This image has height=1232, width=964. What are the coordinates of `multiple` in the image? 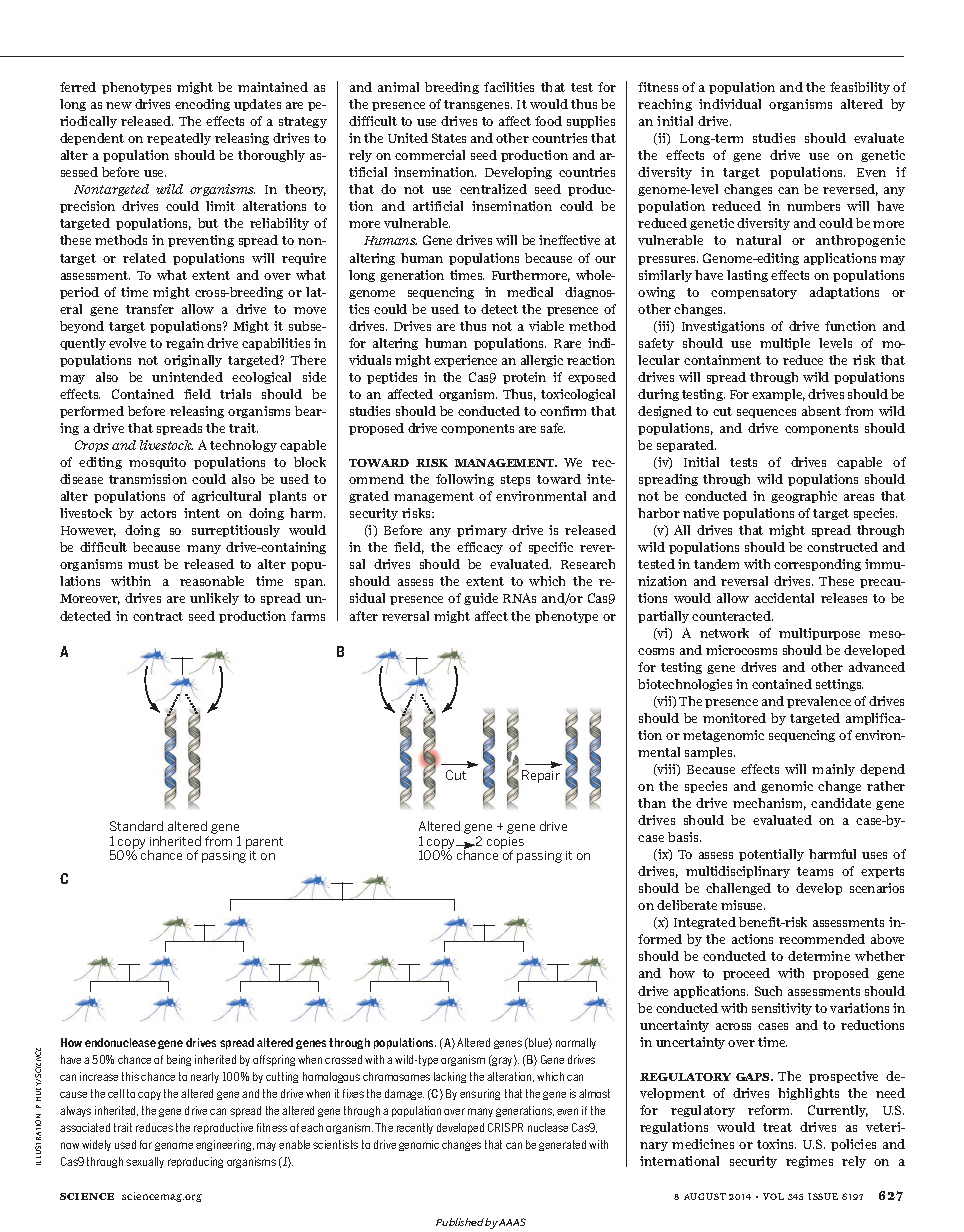 It's located at (785, 344).
